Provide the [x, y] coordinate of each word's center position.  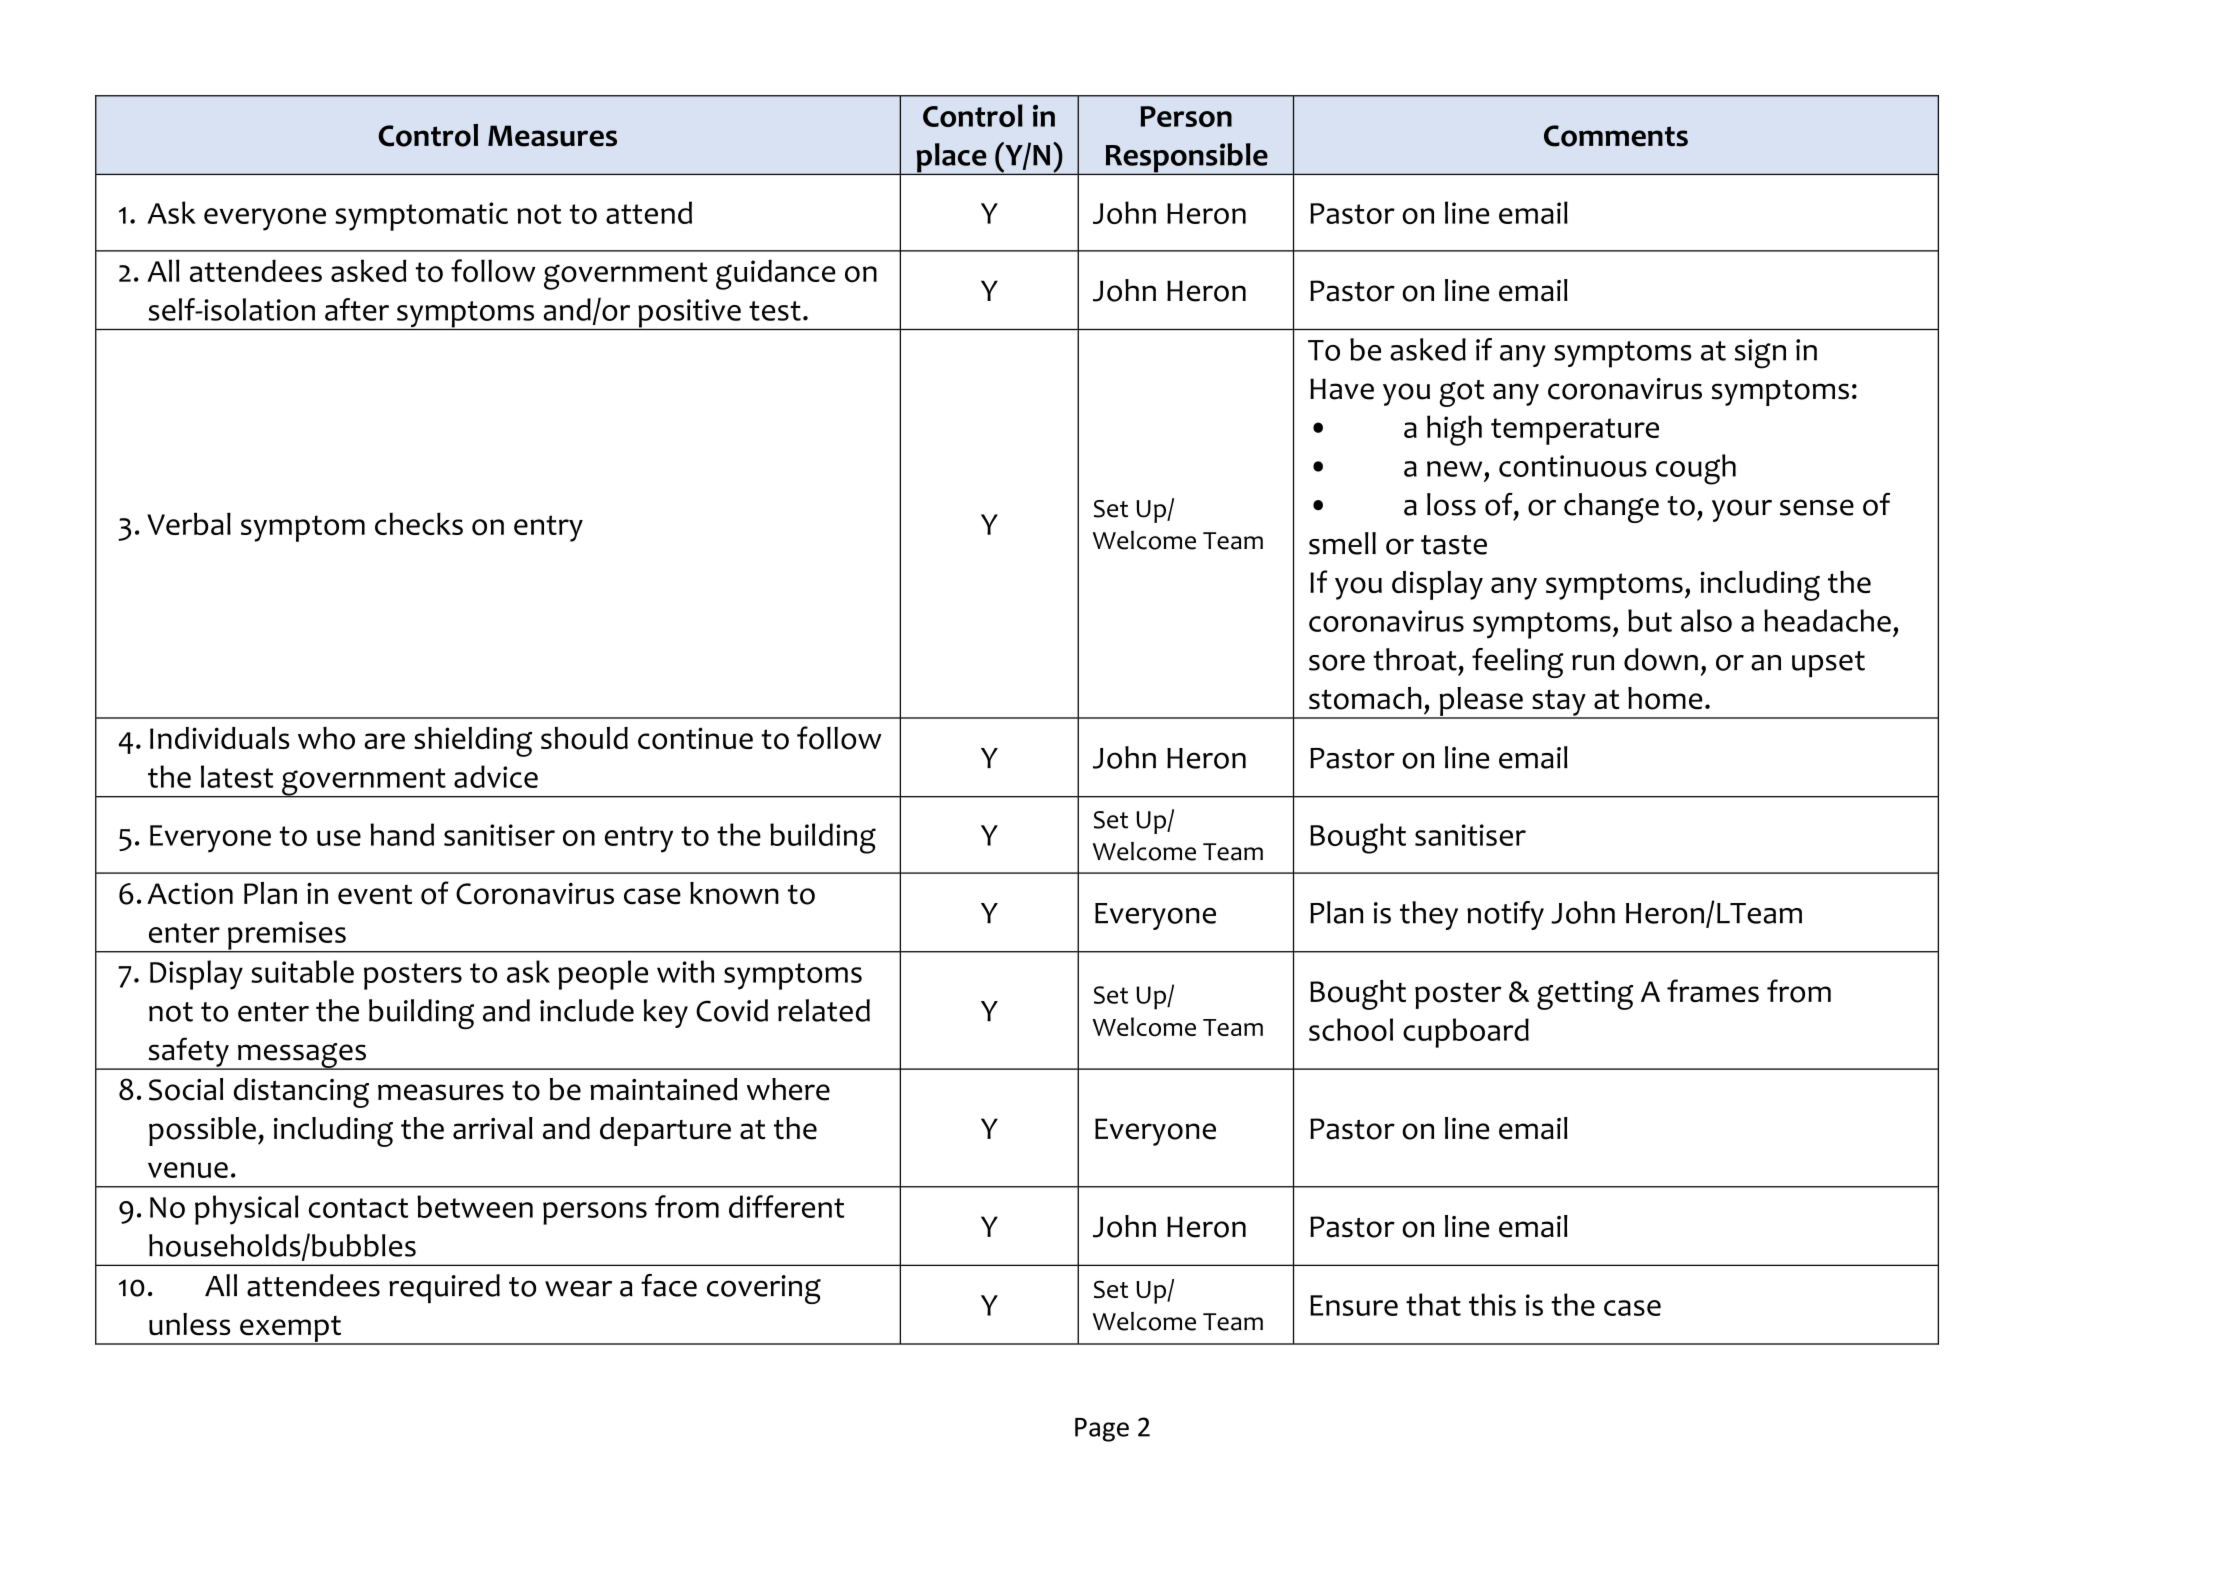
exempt [291, 1330]
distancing [301, 1093]
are [385, 741]
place [951, 159]
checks [419, 523]
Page [1102, 1430]
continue [695, 738]
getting [1585, 995]
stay [1559, 704]
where [788, 1089]
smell [1342, 543]
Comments [1616, 136]
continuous [1573, 466]
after [357, 309]
